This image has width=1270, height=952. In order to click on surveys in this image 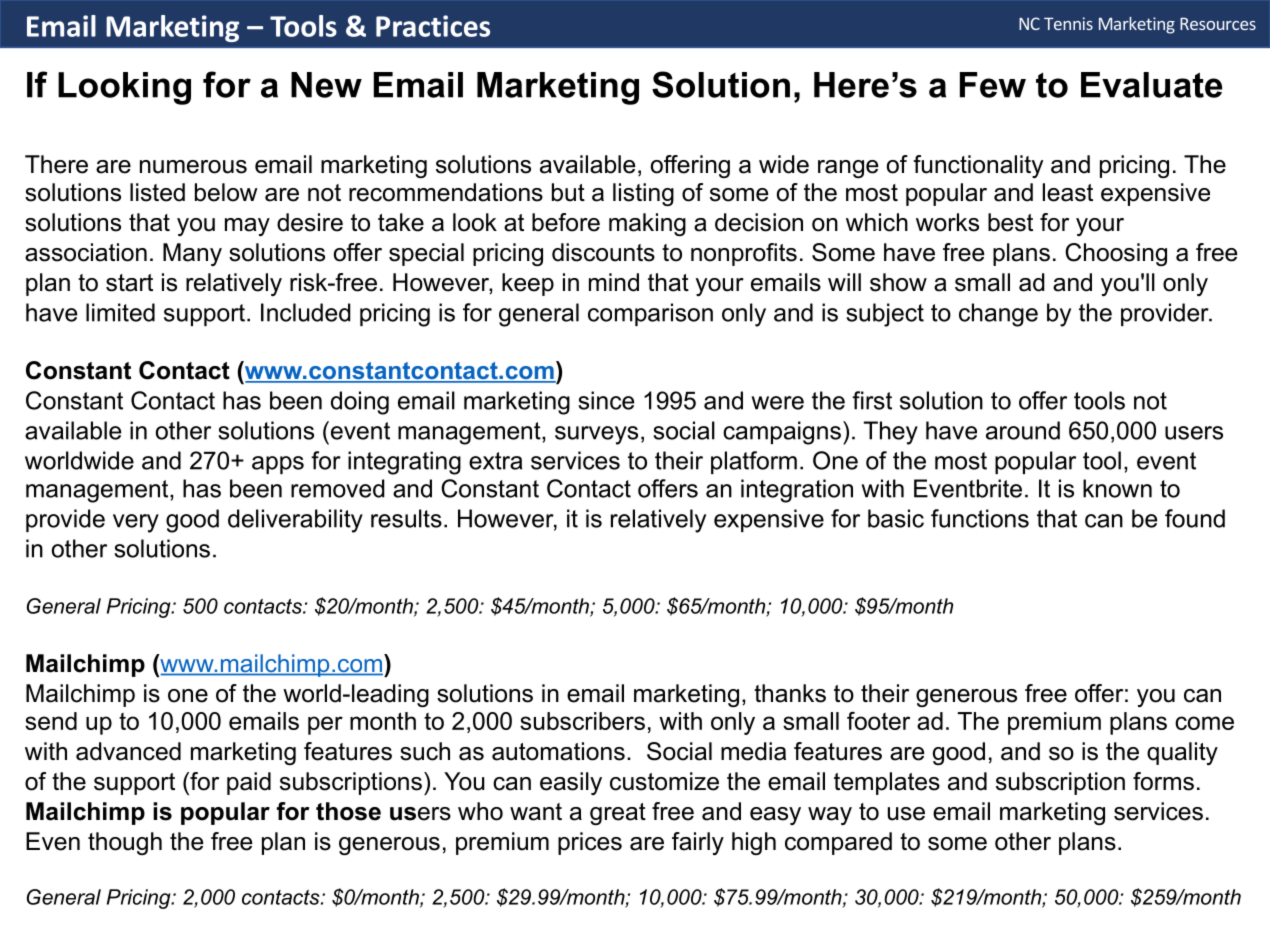, I will do `click(596, 435)`.
